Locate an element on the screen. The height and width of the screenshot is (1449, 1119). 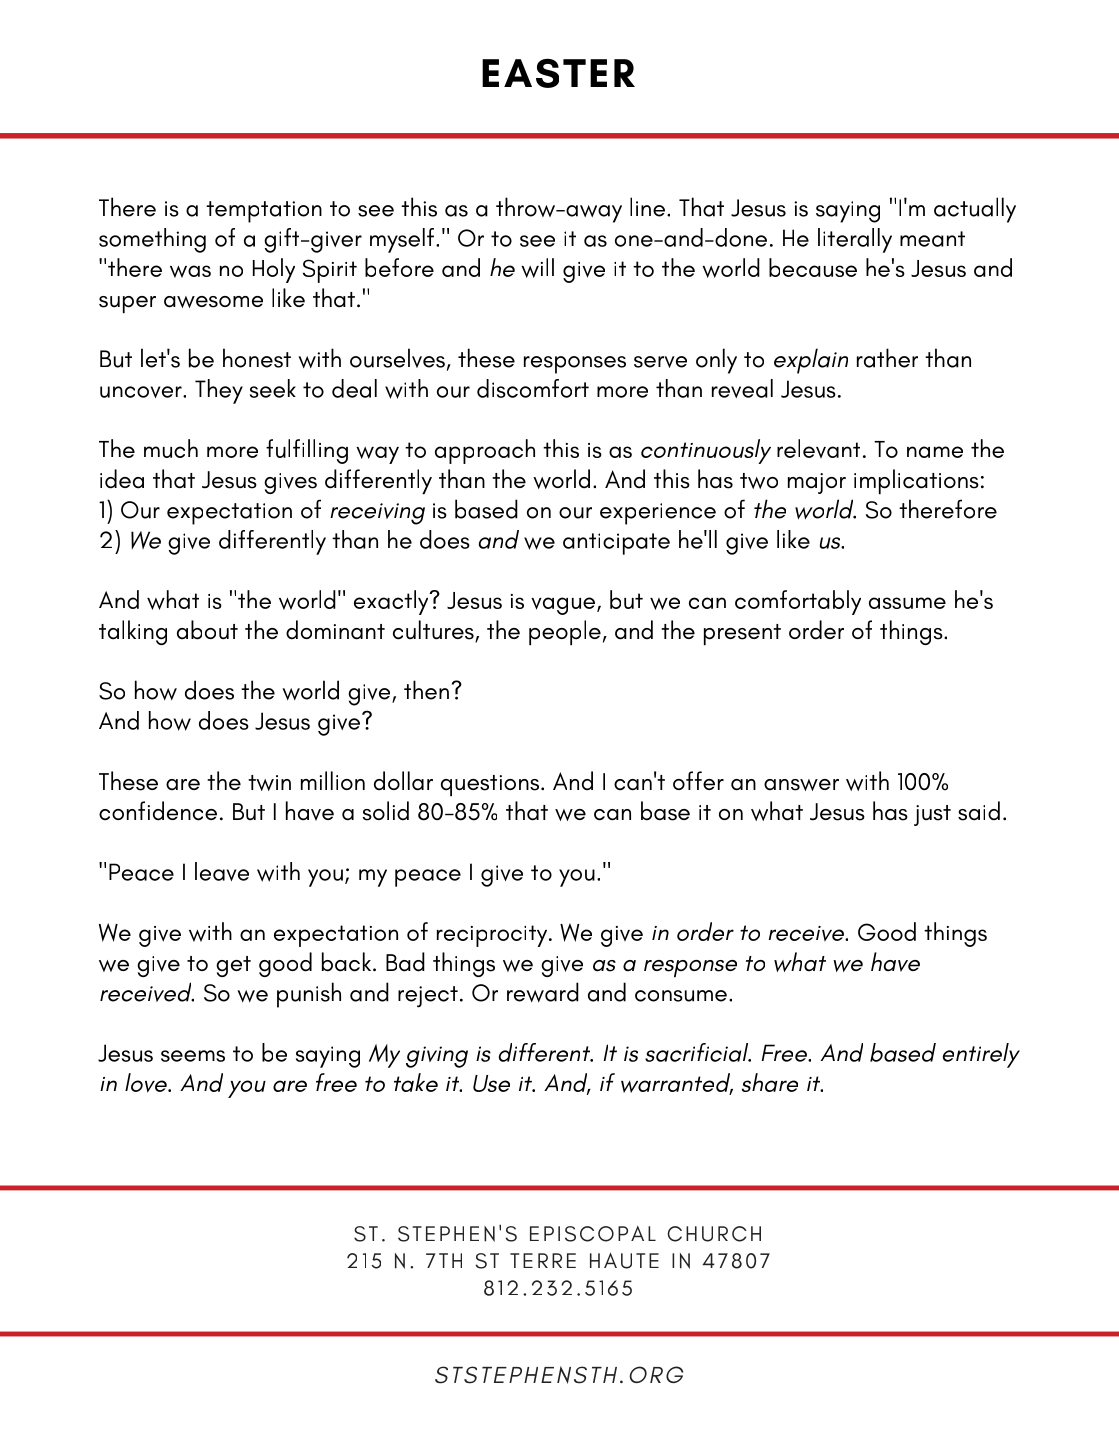
actually is located at coordinates (975, 210).
